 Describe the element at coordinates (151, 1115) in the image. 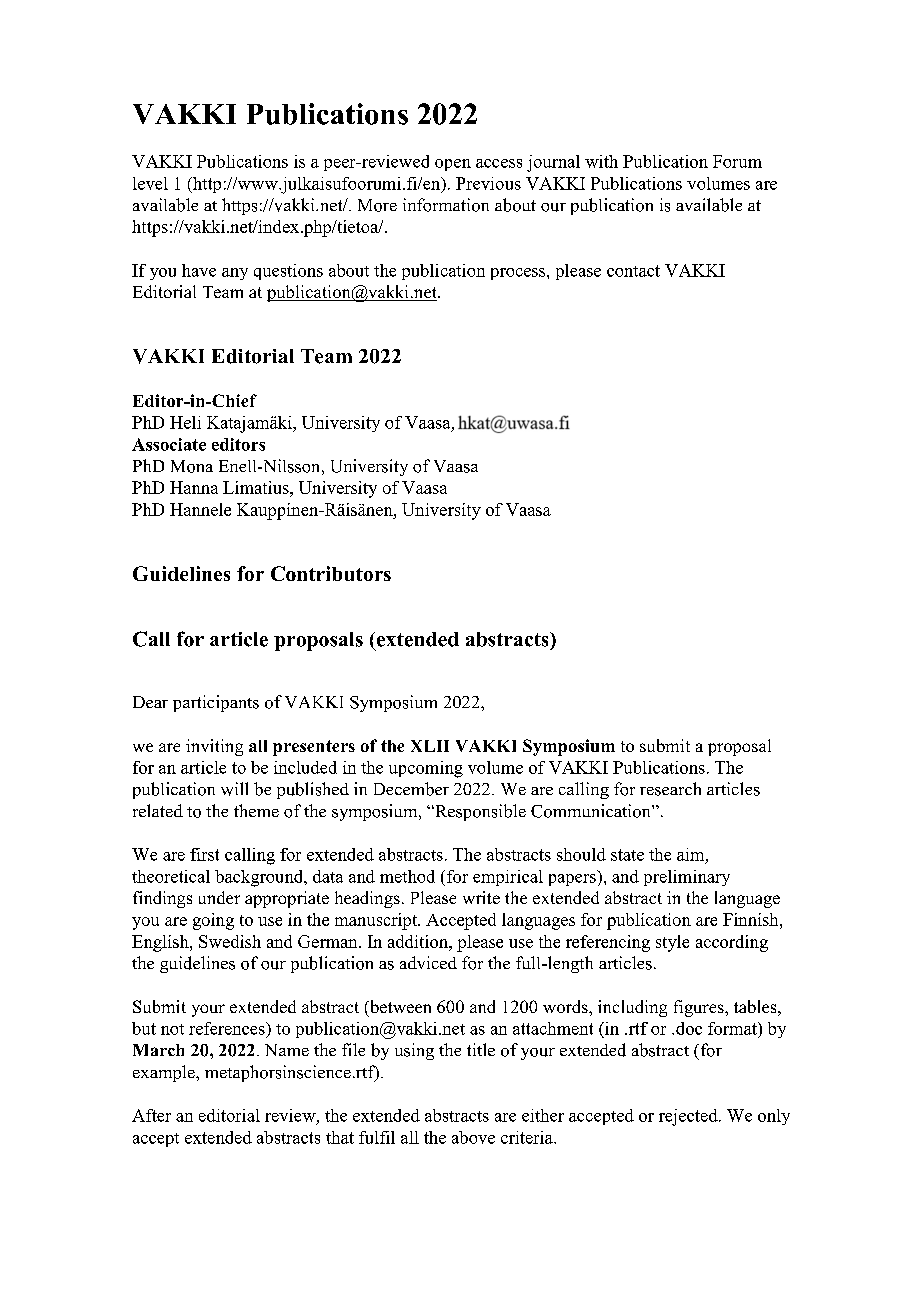

I see `After` at that location.
